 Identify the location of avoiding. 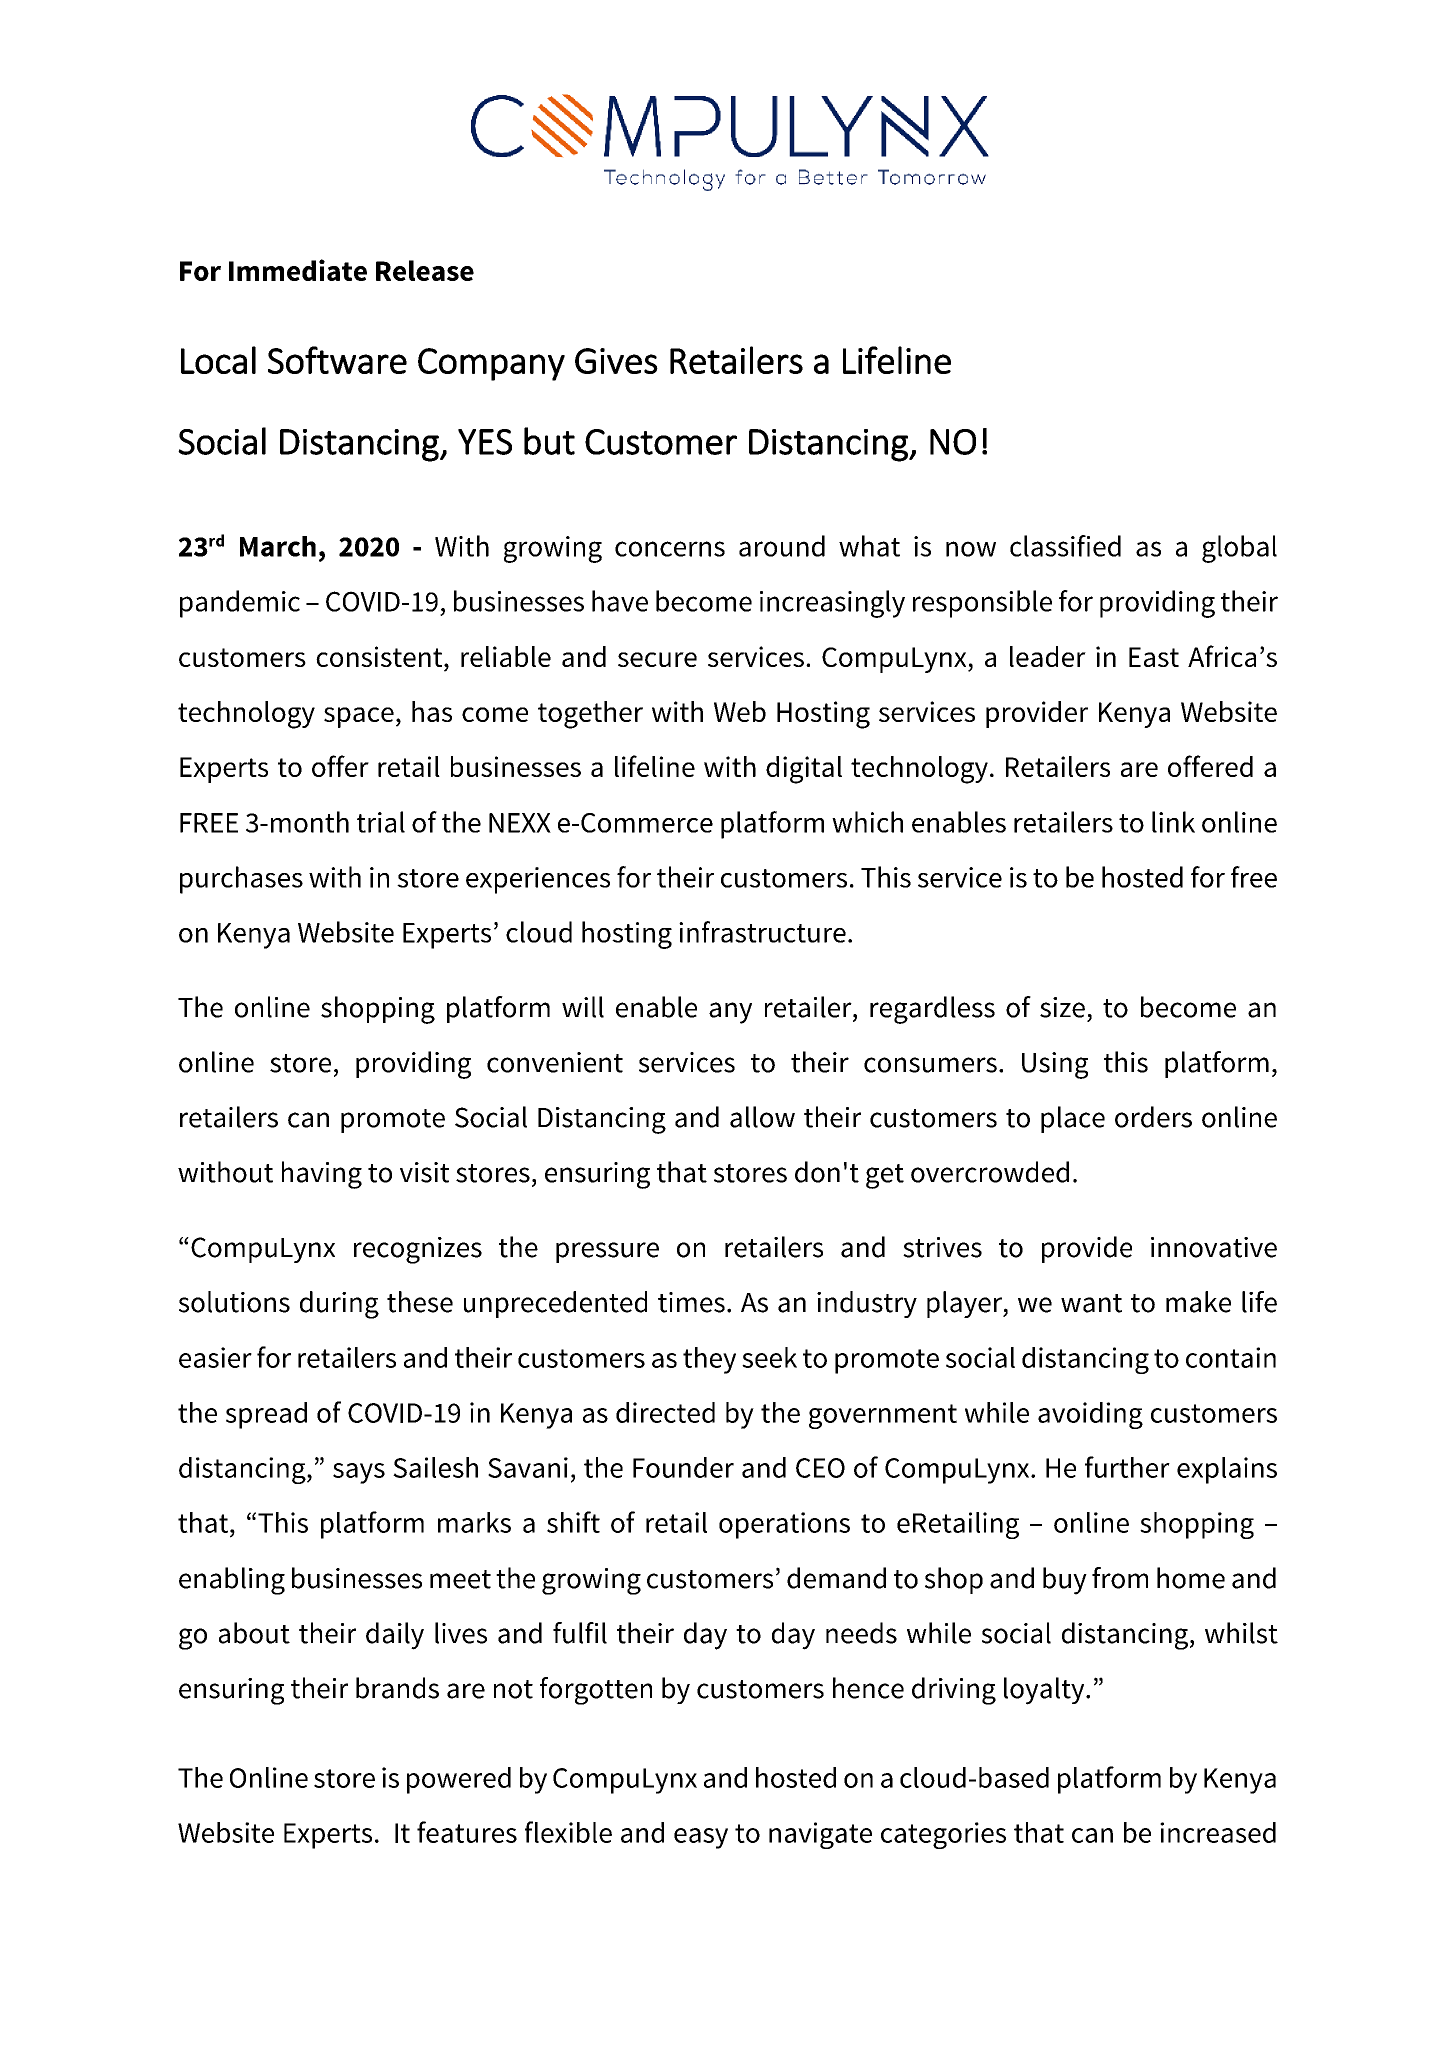
(1090, 1415).
